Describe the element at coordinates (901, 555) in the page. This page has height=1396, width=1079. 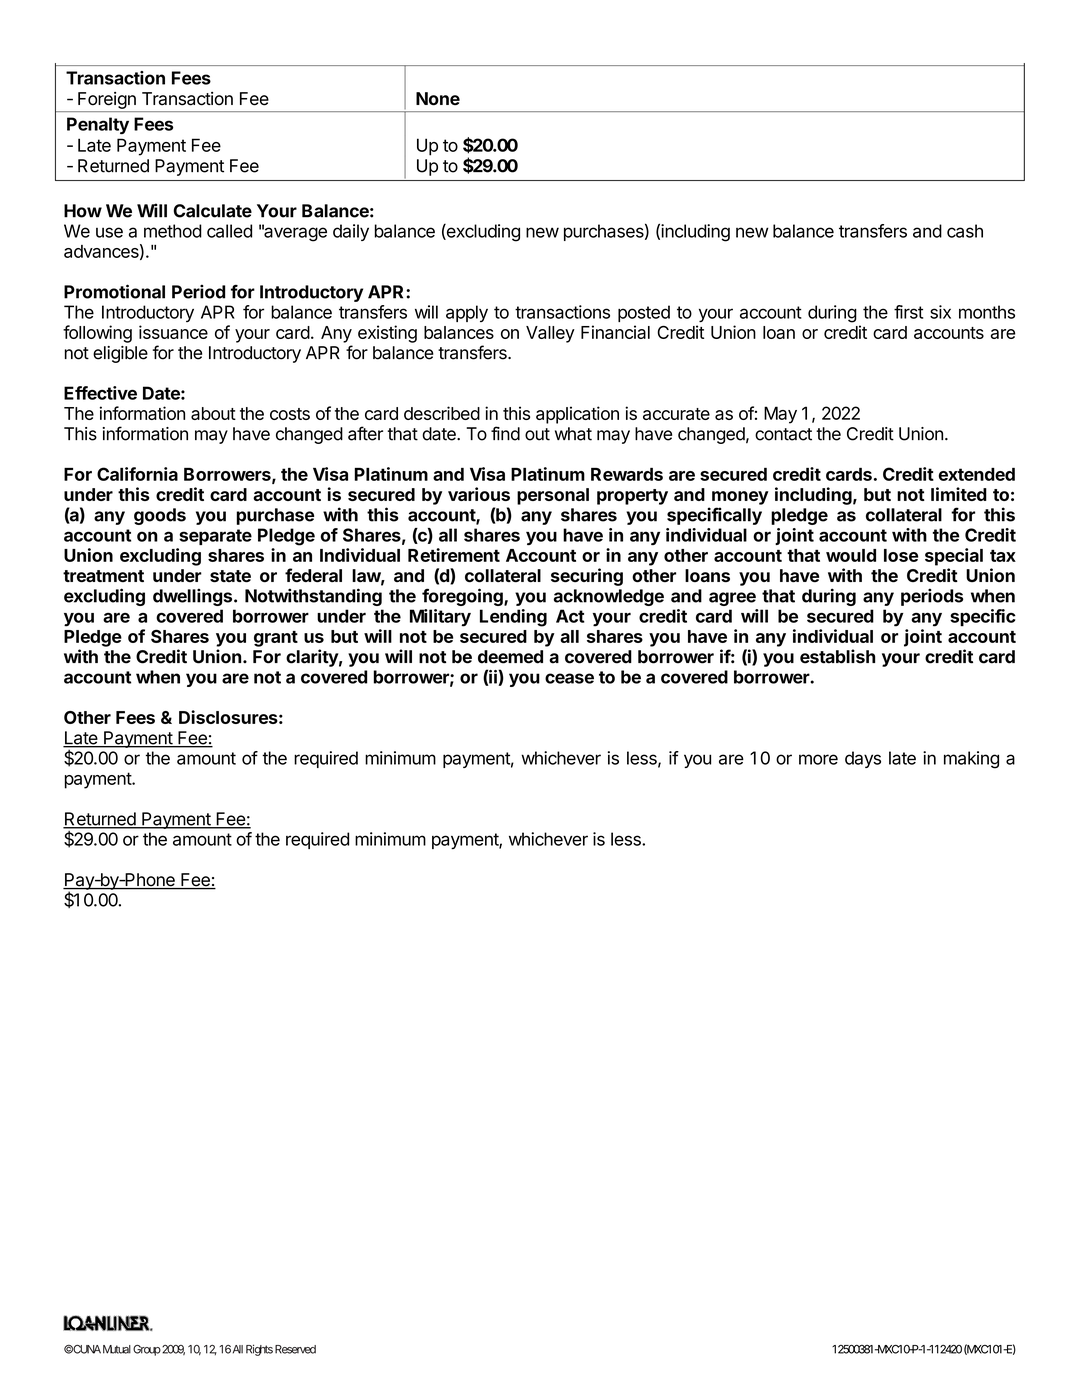
I see `lose` at that location.
